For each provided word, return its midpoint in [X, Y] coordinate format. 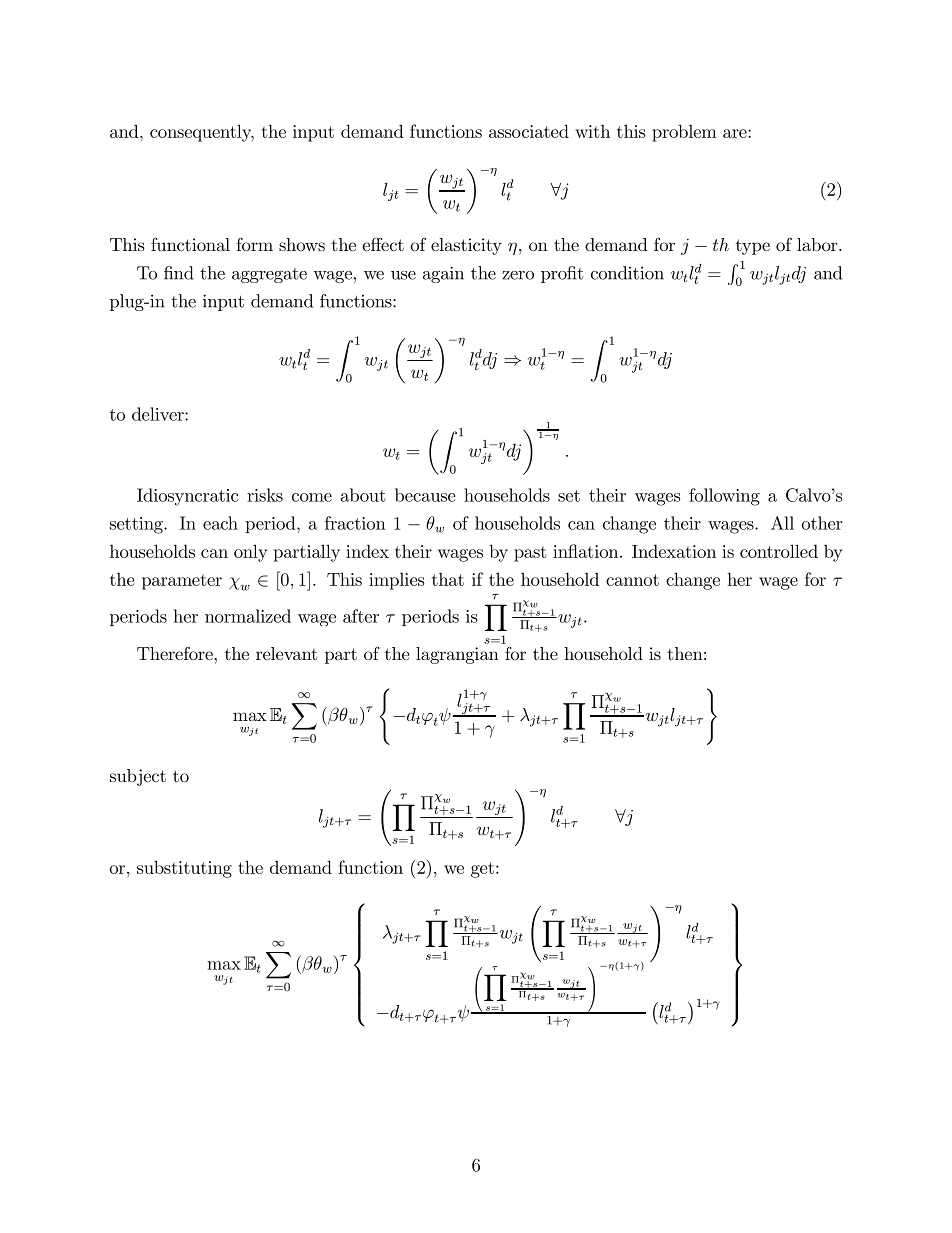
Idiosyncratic [187, 497]
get [482, 870]
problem [684, 133]
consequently [202, 133]
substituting [184, 869]
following [724, 497]
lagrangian [457, 655]
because [425, 495]
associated [529, 131]
